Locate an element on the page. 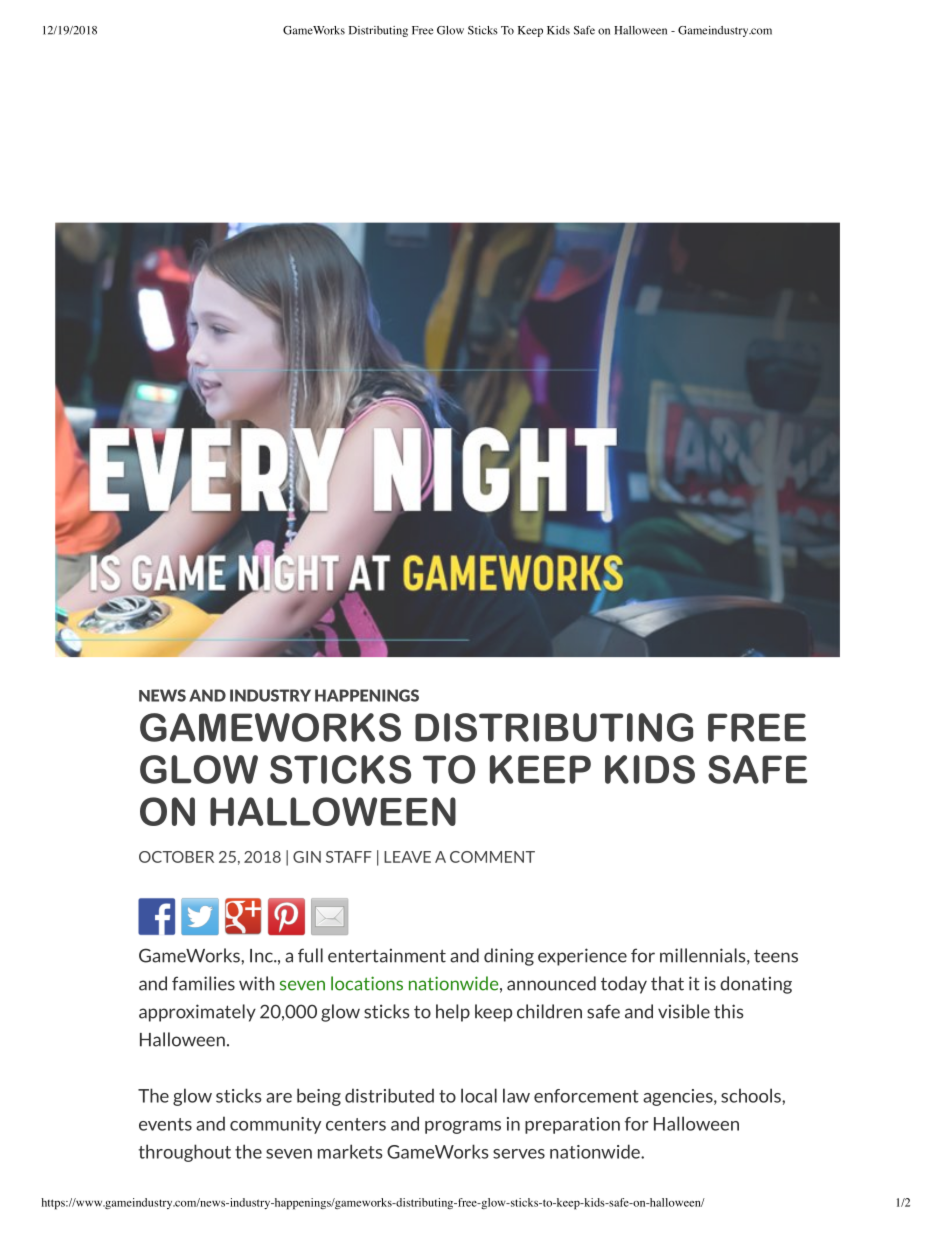  OCTOBER is located at coordinates (176, 857).
